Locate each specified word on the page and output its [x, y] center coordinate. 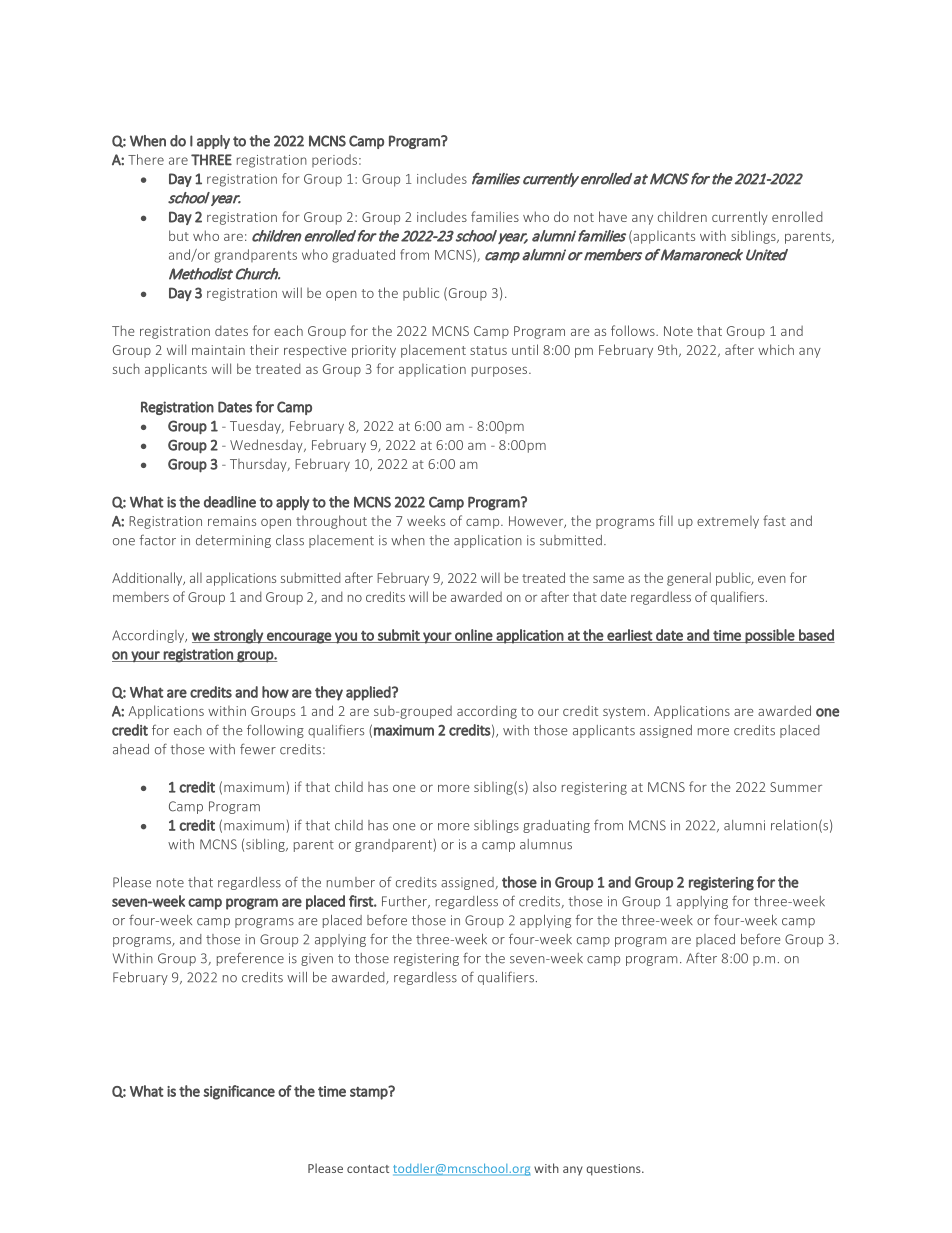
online [473, 636]
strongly [238, 636]
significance [239, 1092]
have [613, 216]
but [179, 235]
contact [368, 1169]
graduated [363, 256]
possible [770, 636]
